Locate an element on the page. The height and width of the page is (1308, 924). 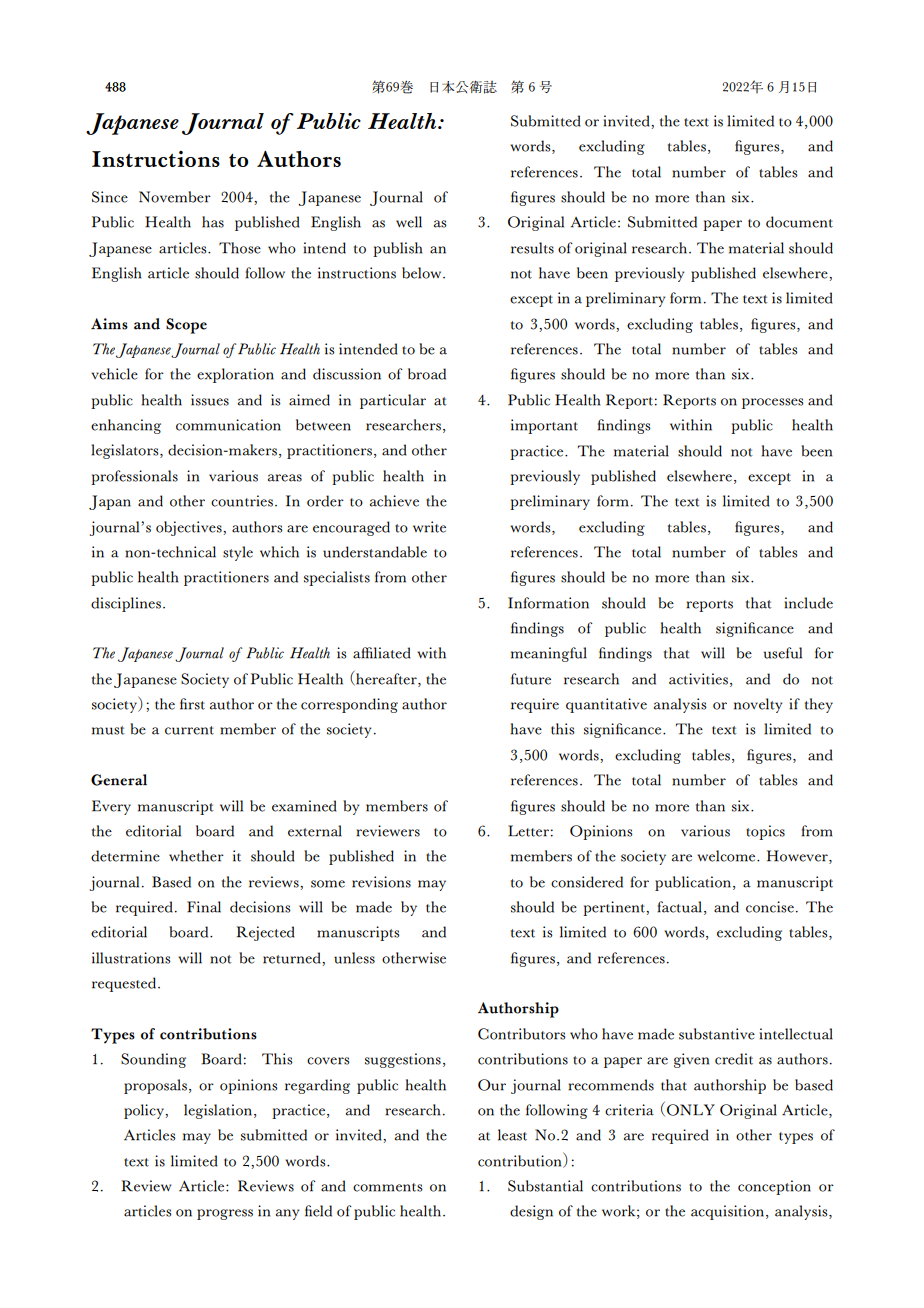
conception is located at coordinates (774, 1187).
